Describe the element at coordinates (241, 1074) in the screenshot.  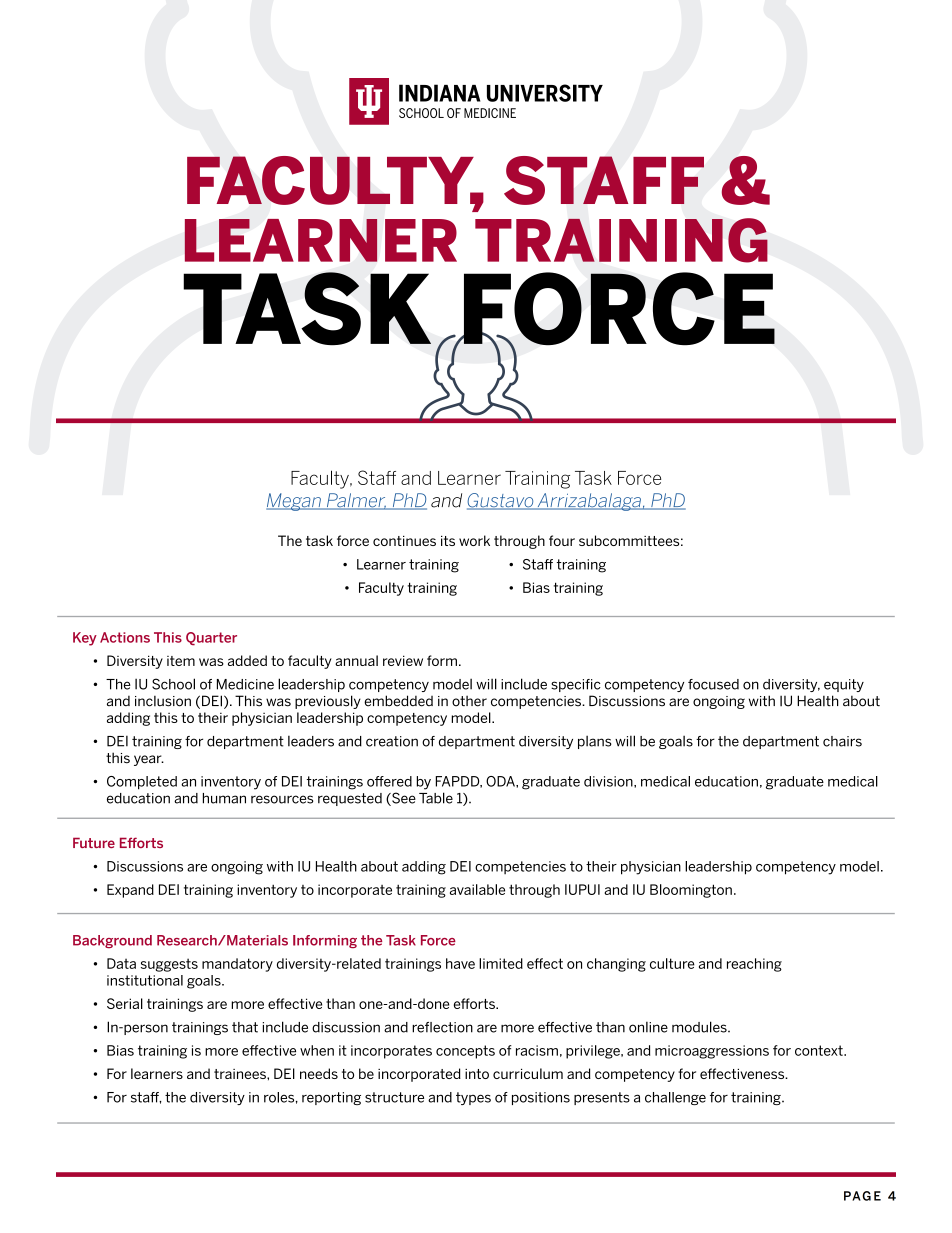
I see `trainees` at that location.
